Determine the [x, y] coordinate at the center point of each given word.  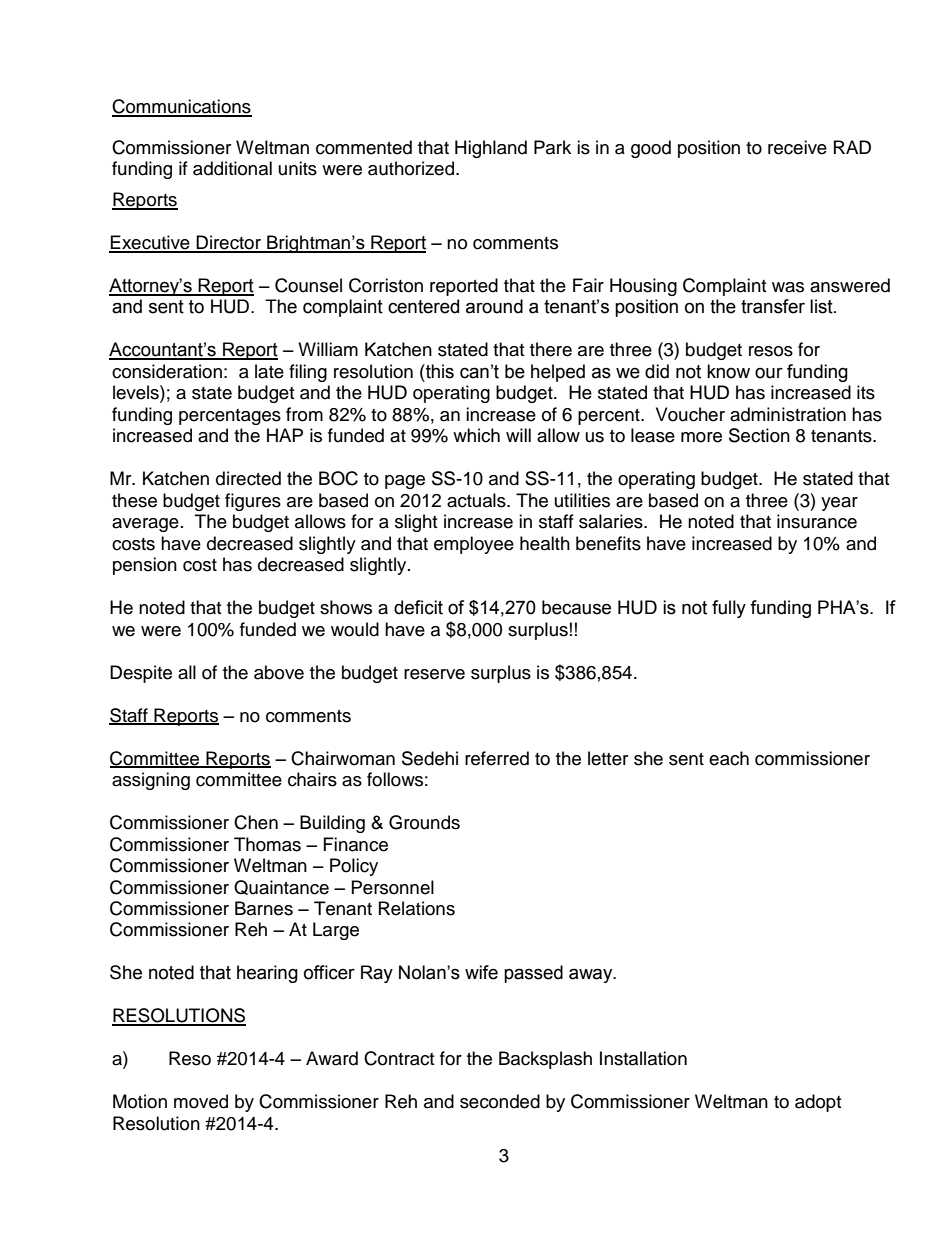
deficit [418, 607]
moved [201, 1101]
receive [797, 147]
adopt [818, 1103]
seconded [500, 1101]
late [269, 371]
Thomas [267, 844]
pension [145, 566]
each [729, 758]
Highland [491, 149]
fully [729, 609]
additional [232, 168]
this [439, 371]
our [769, 373]
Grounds [424, 822]
